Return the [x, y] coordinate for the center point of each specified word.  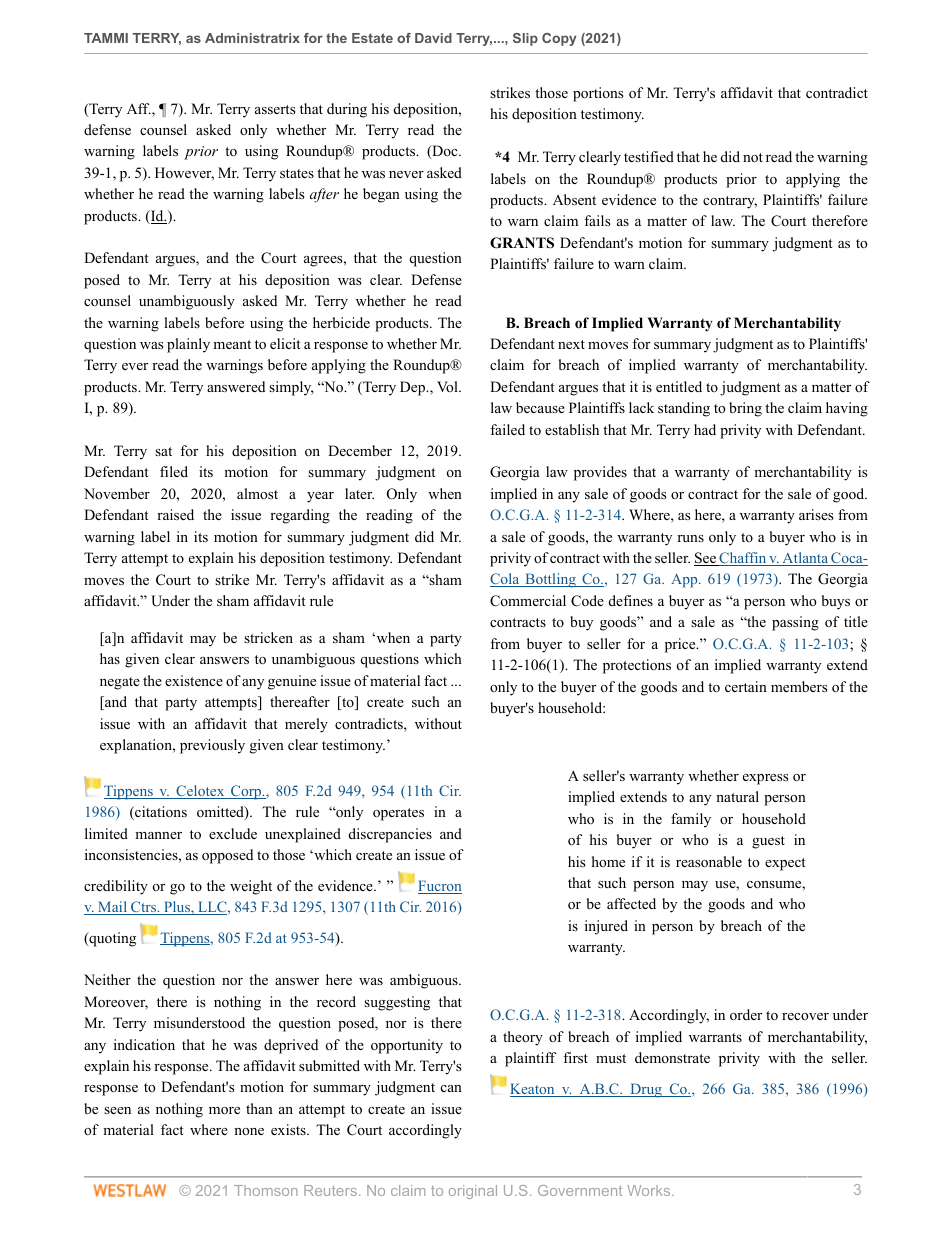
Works [650, 1190]
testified [649, 156]
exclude [233, 833]
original [473, 1192]
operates [398, 814]
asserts [275, 109]
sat [163, 451]
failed [507, 429]
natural [737, 796]
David [433, 38]
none [249, 1131]
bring [745, 409]
